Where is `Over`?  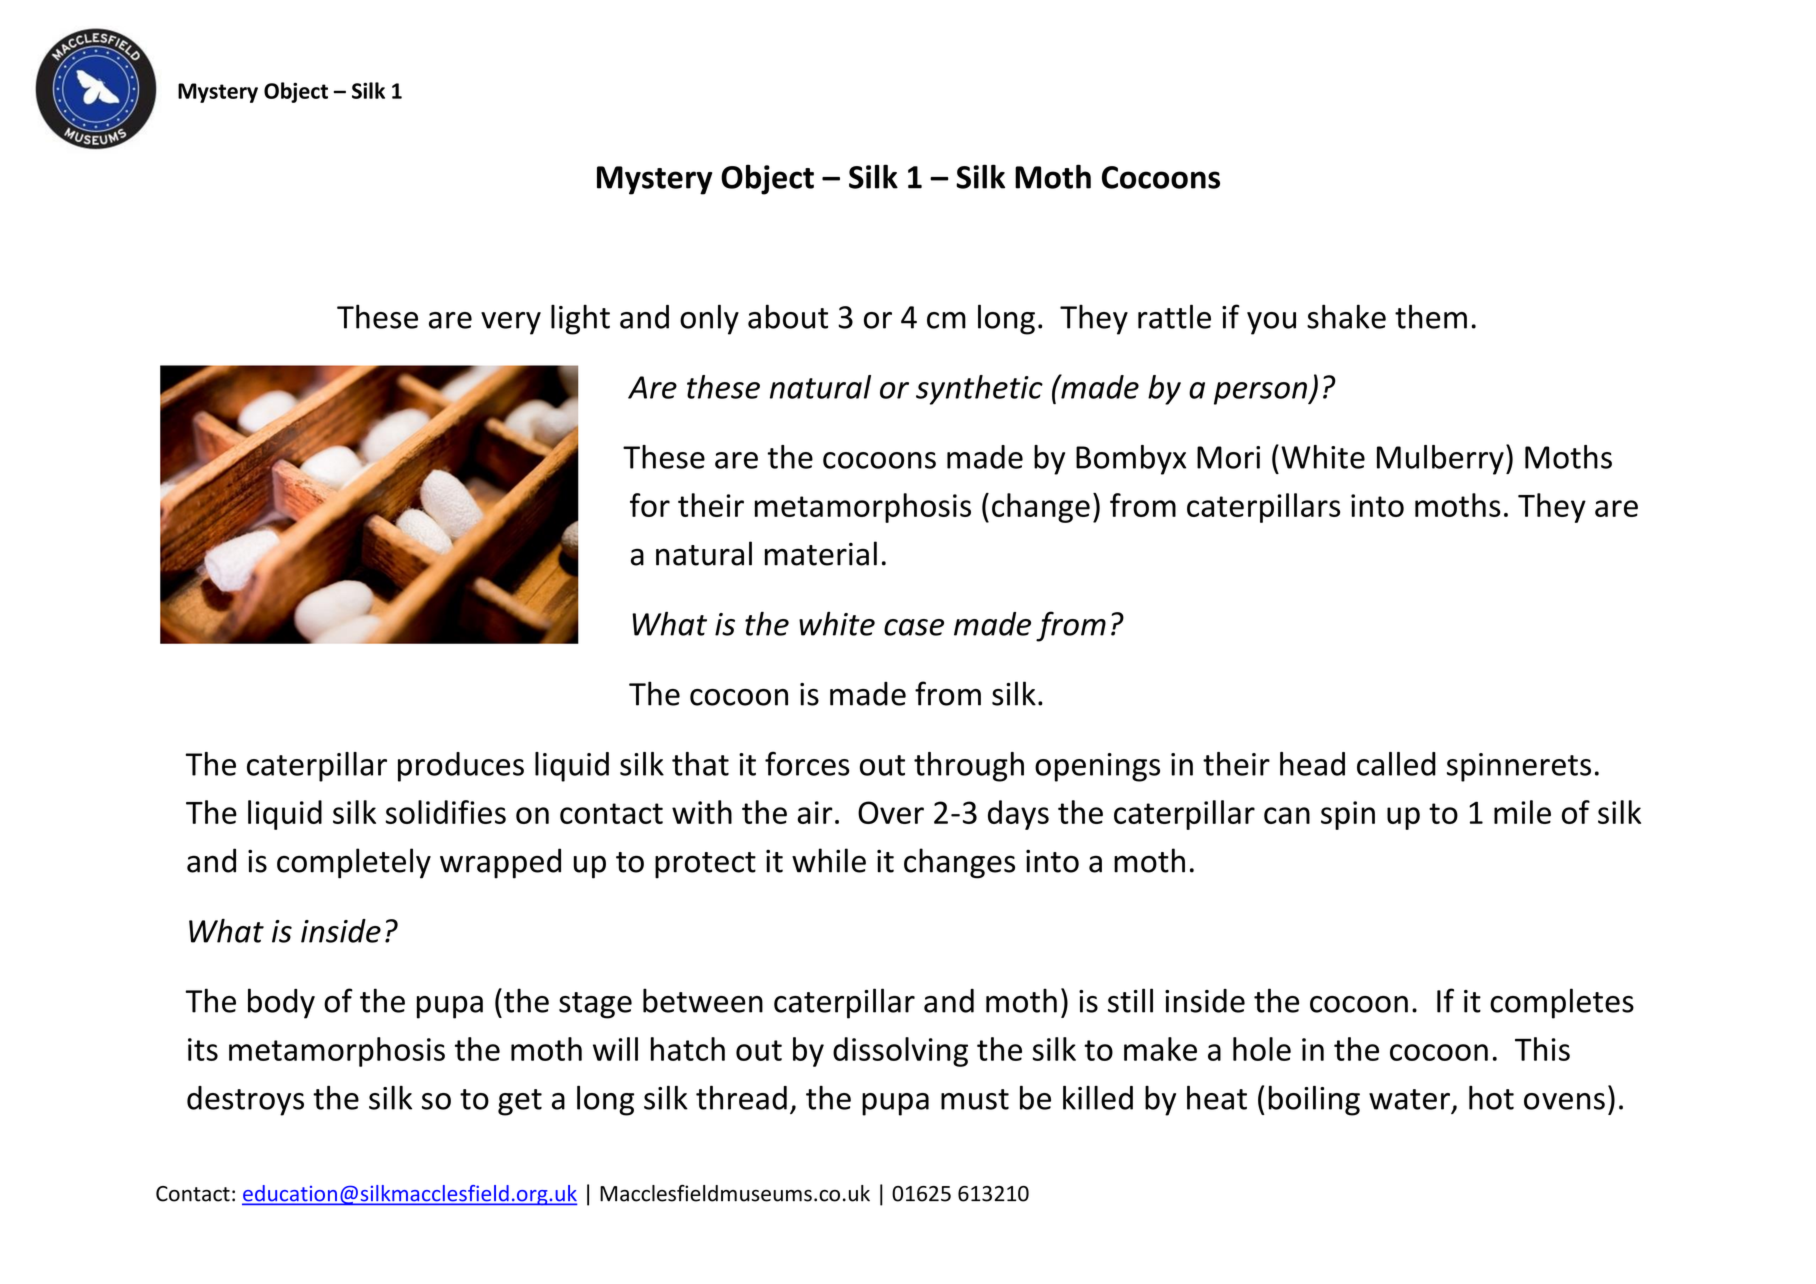
Over is located at coordinates (891, 812).
